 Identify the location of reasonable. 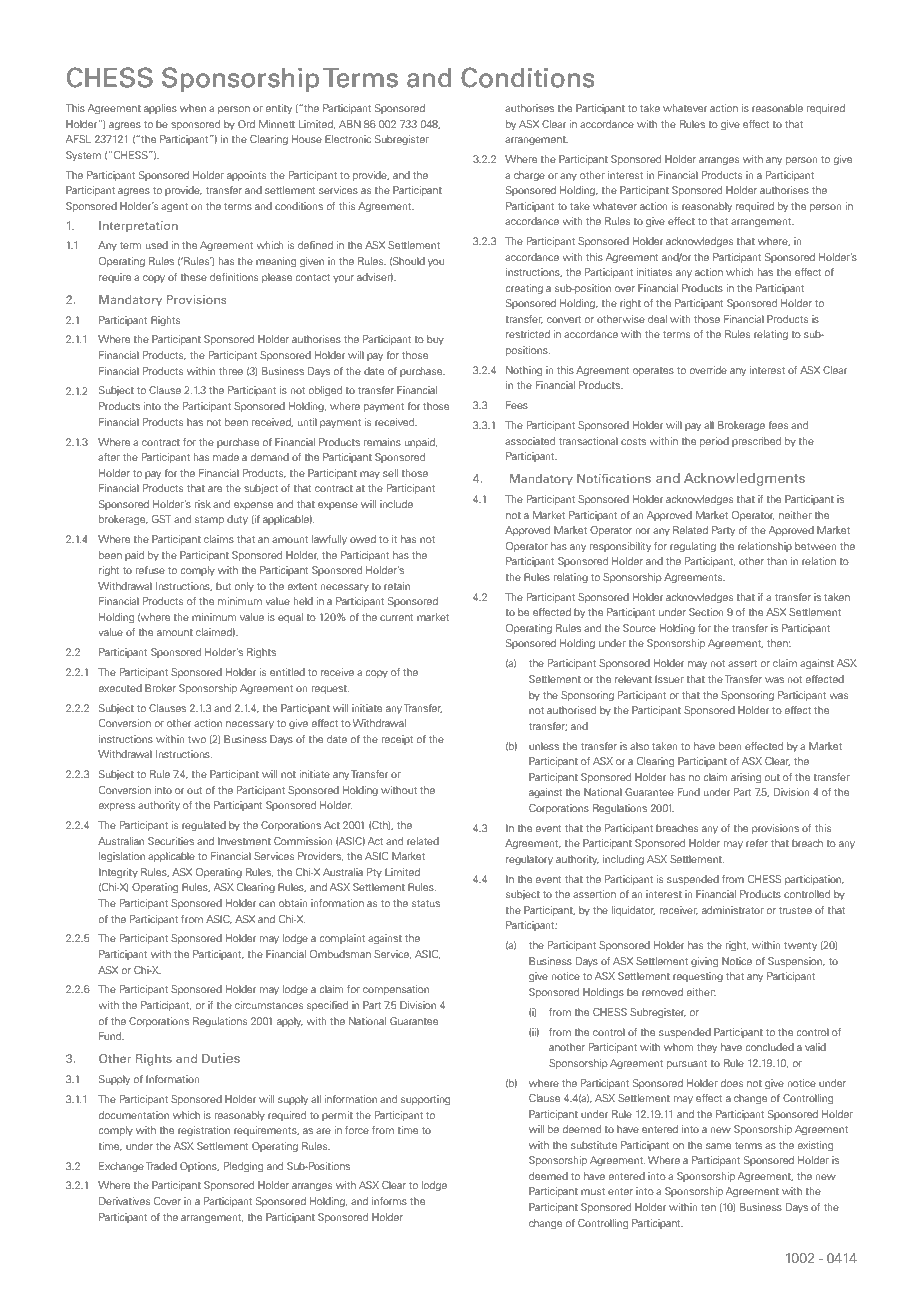
(777, 108).
